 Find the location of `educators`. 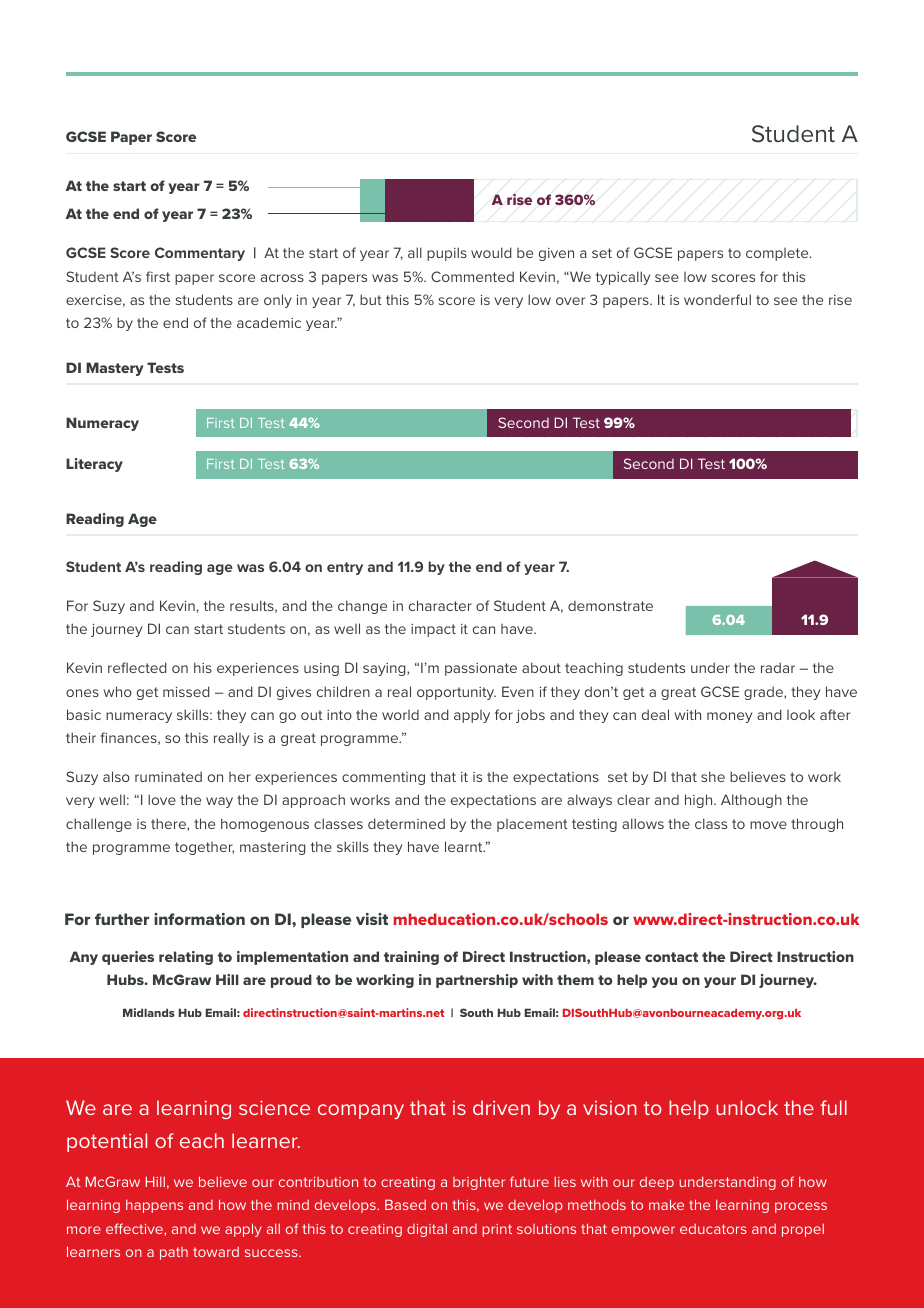

educators is located at coordinates (713, 1229).
